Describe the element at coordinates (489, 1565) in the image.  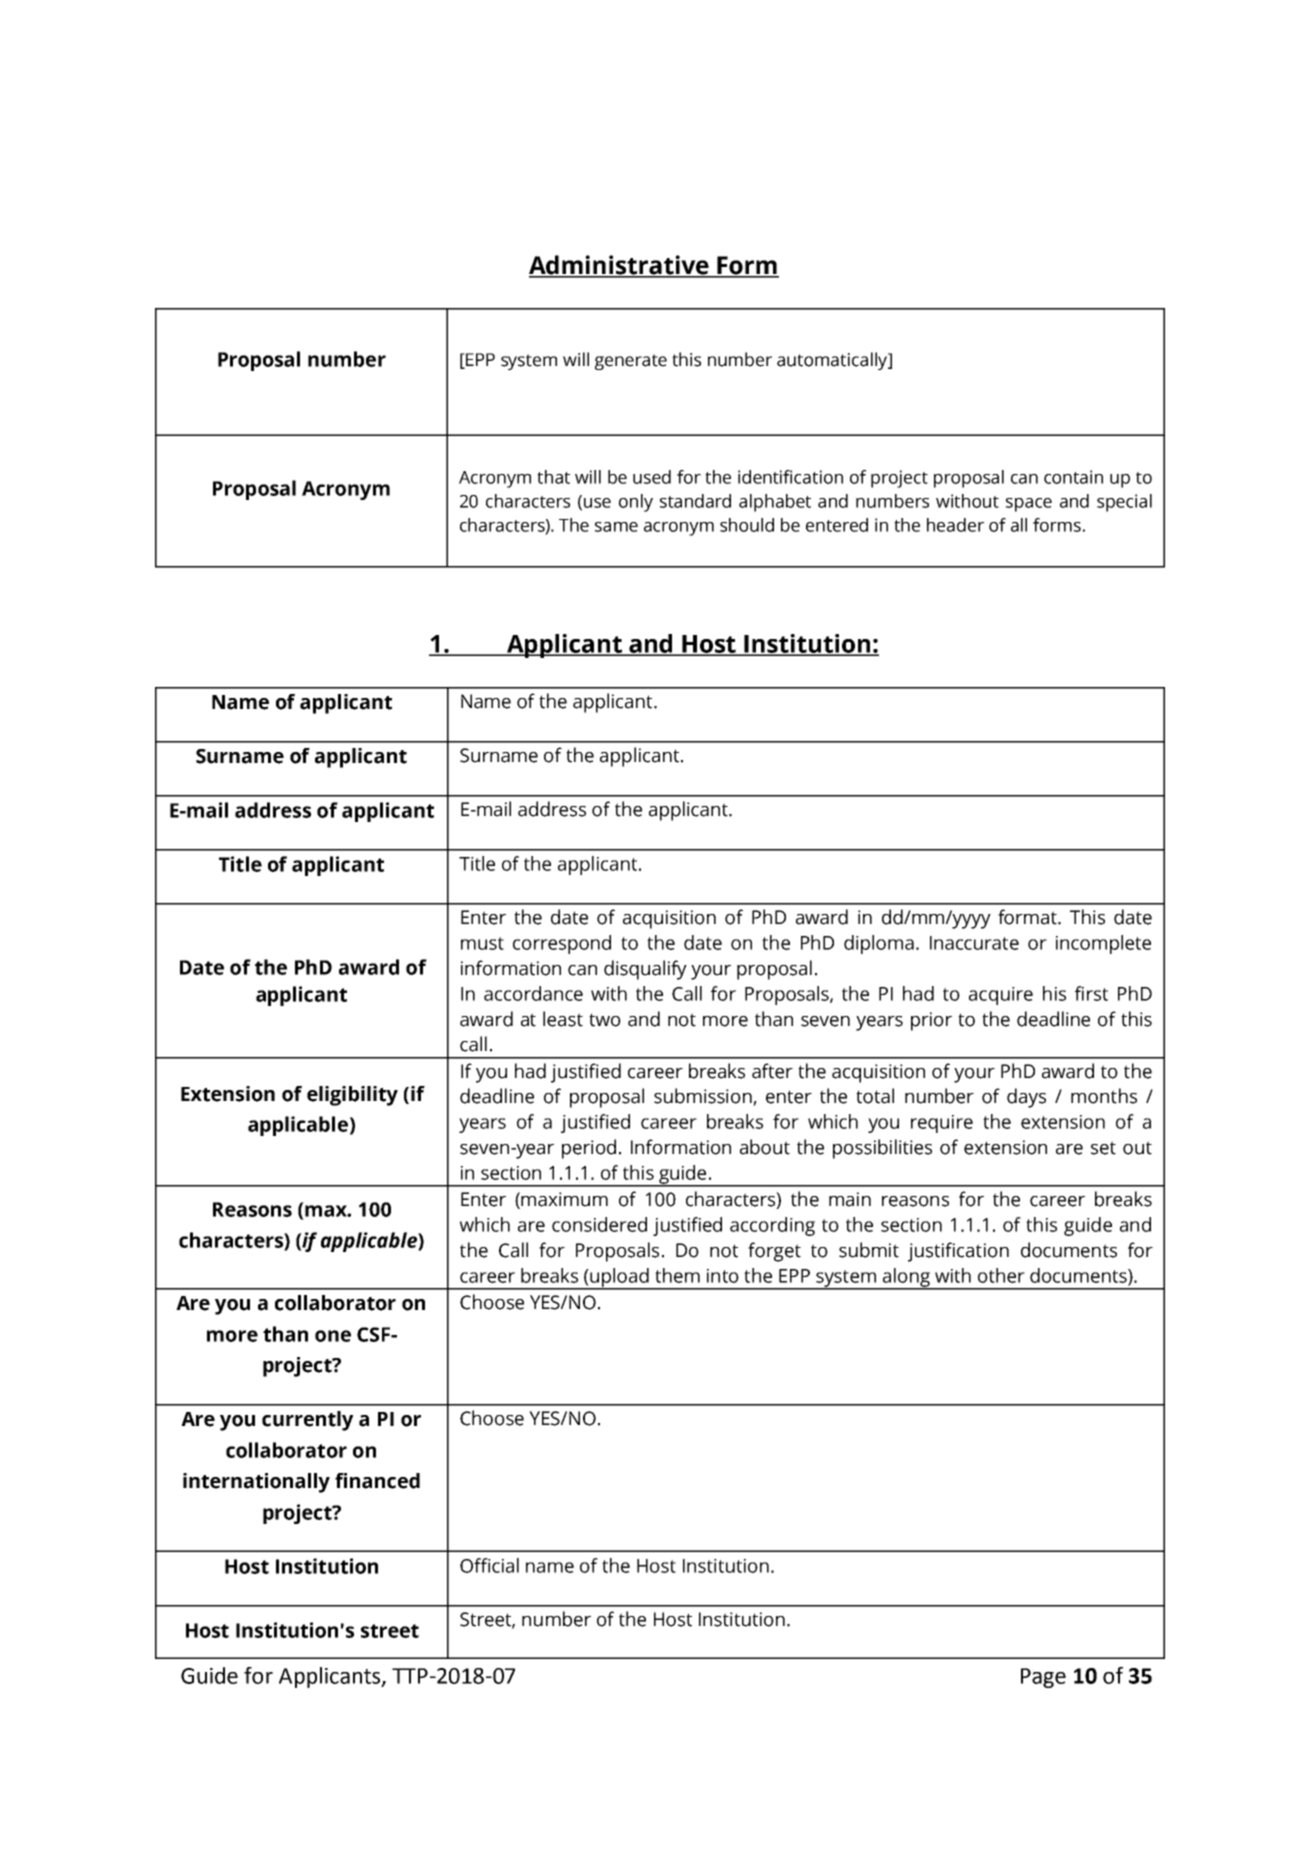
I see `Official` at that location.
